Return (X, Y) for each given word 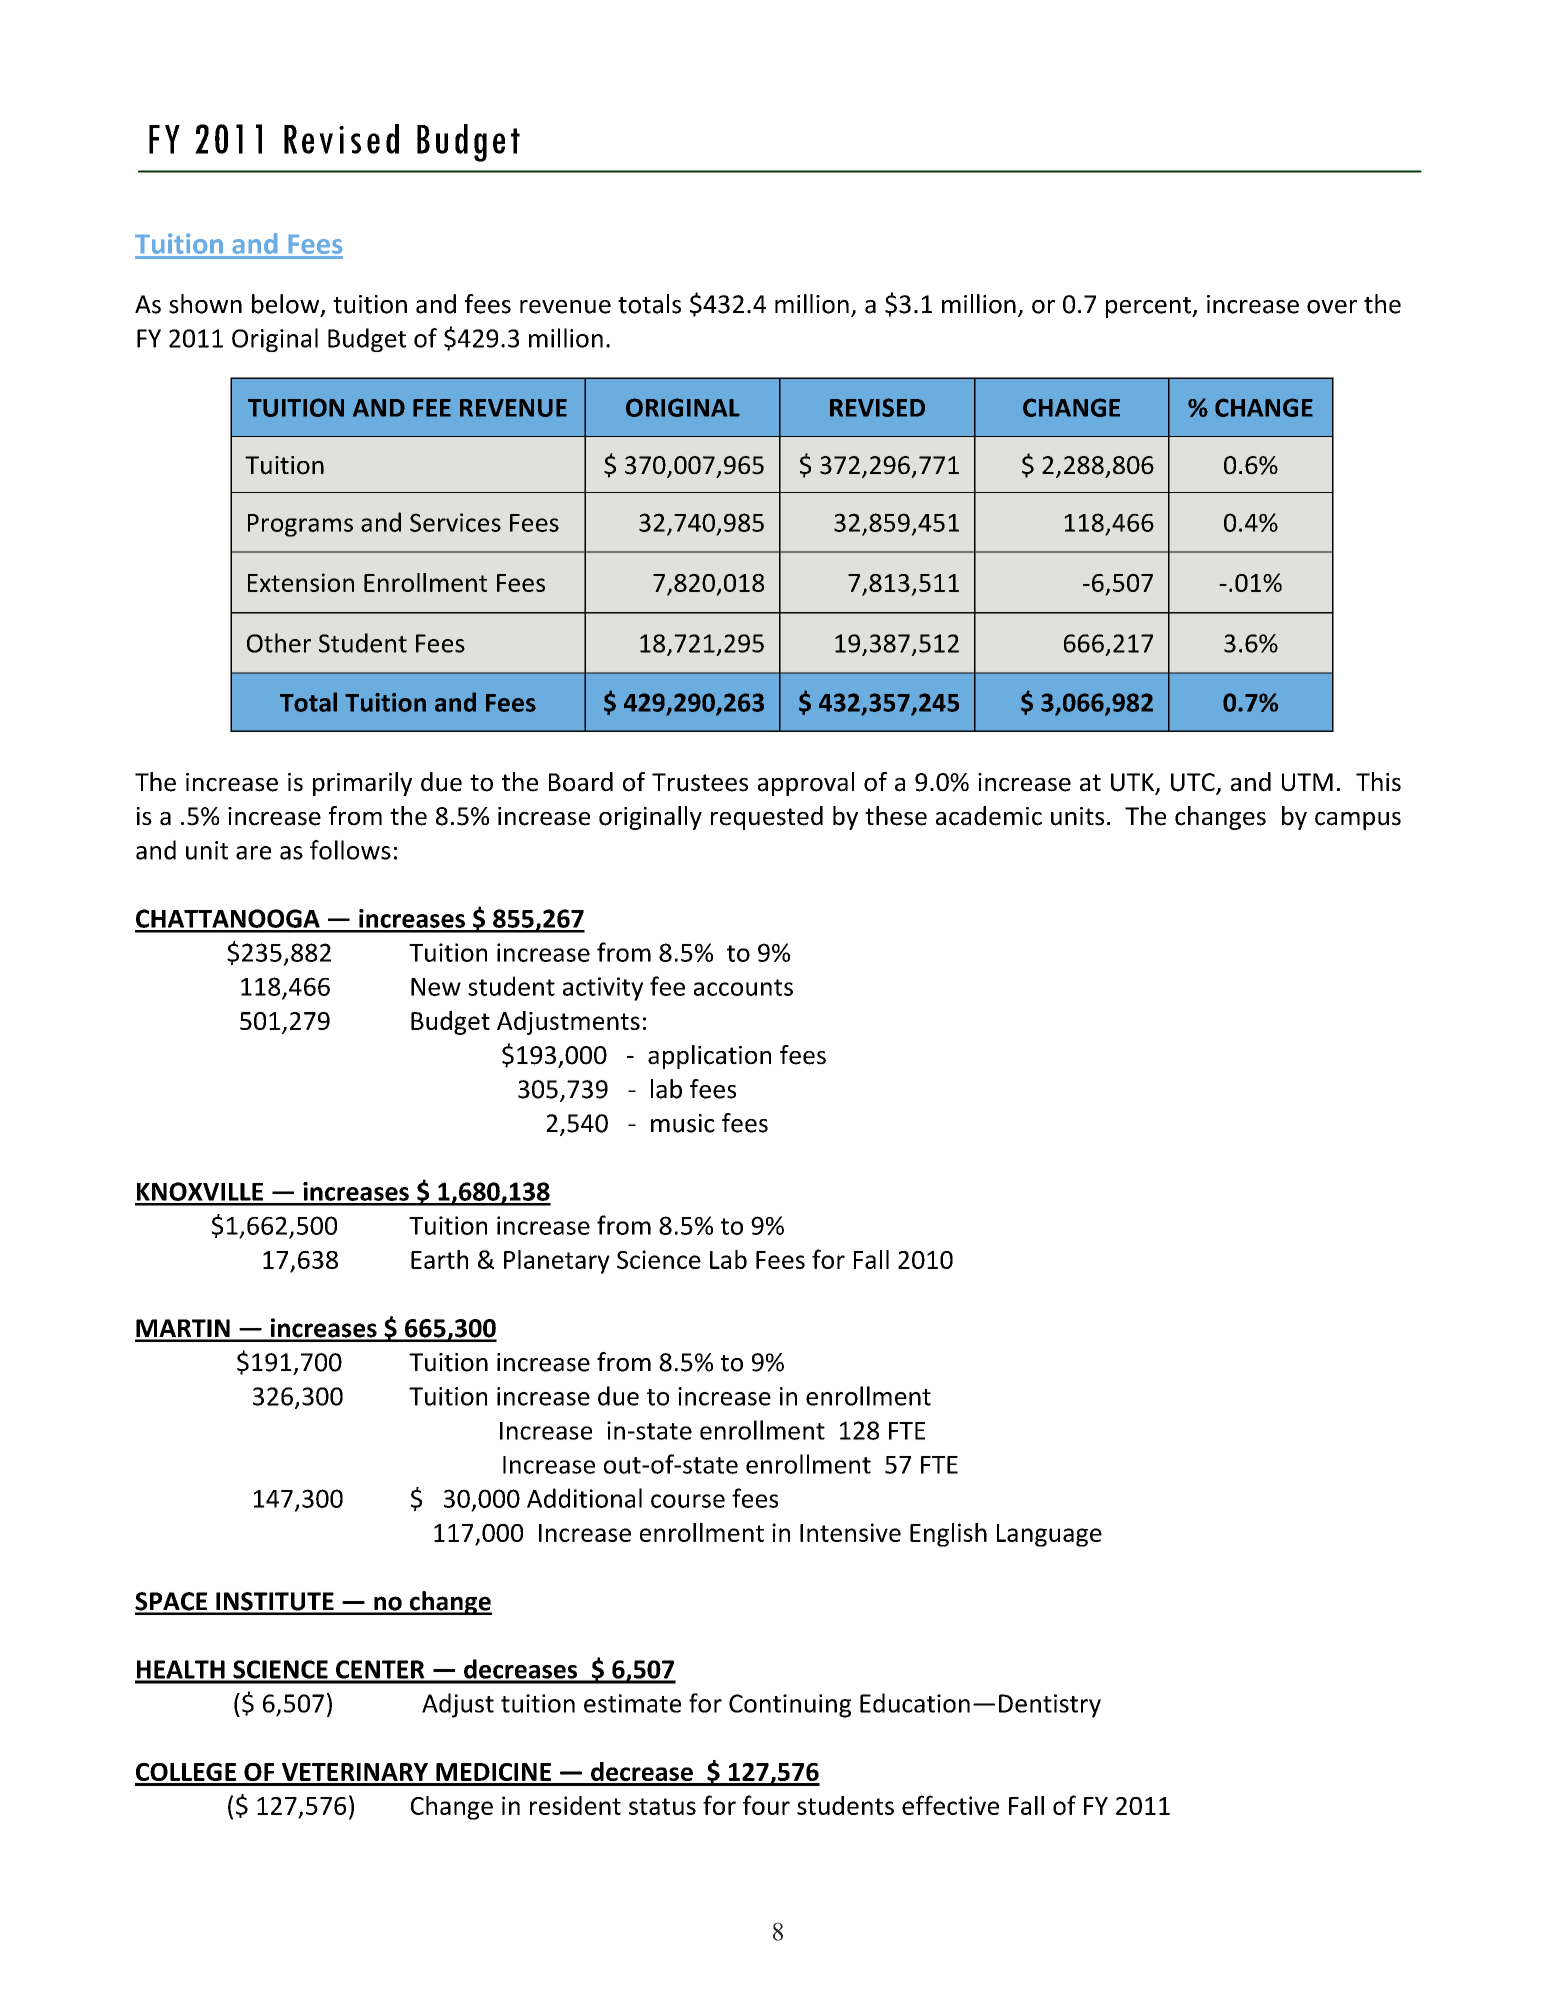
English (948, 1535)
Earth (439, 1259)
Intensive (850, 1532)
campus (1358, 821)
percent (1149, 307)
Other (279, 643)
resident (575, 1805)
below (287, 305)
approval (806, 784)
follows (350, 850)
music (683, 1123)
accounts (743, 987)
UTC (1194, 783)
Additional (584, 1498)
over (1332, 307)
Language (1049, 1535)
